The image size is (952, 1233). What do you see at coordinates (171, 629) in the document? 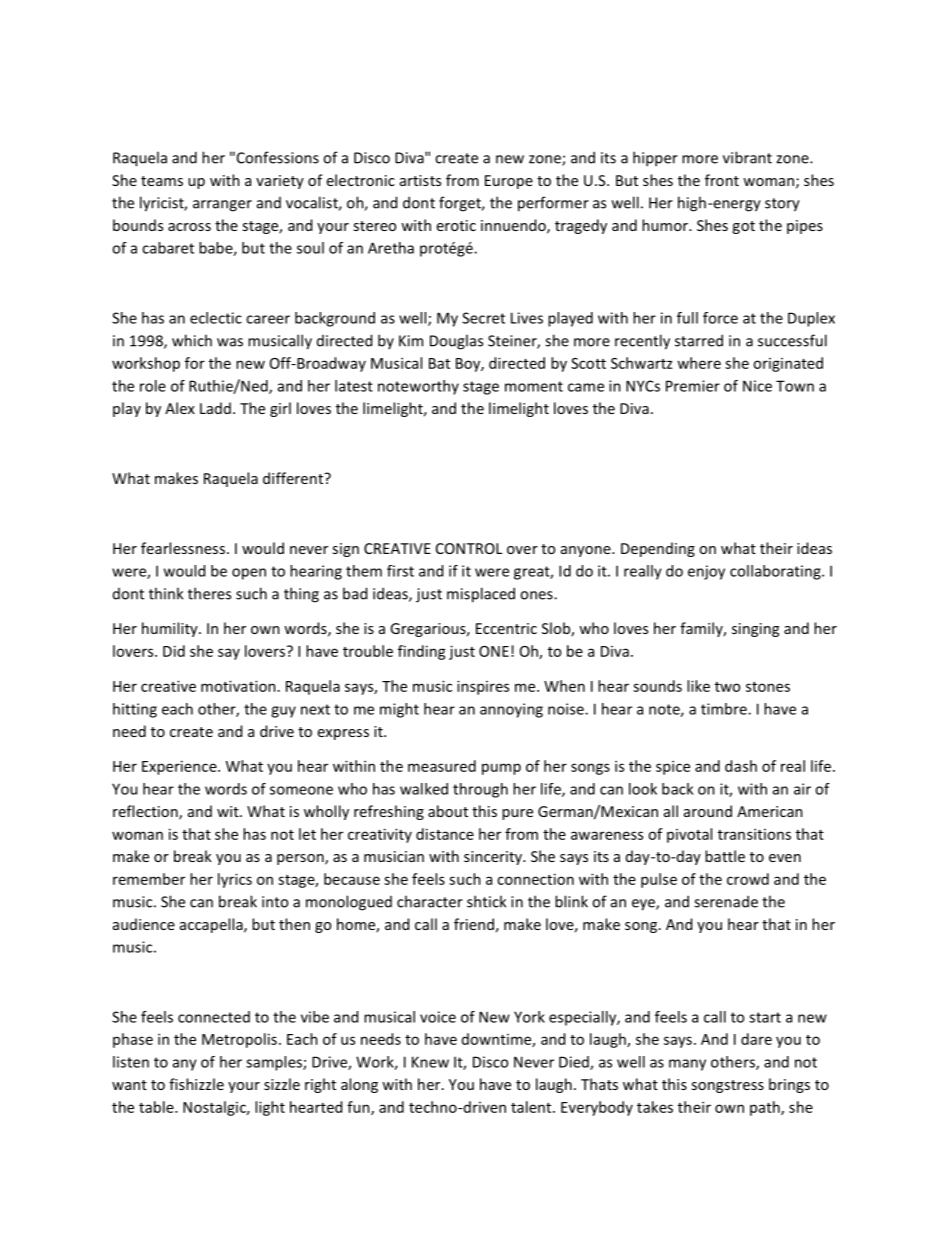
I see `humility` at bounding box center [171, 629].
